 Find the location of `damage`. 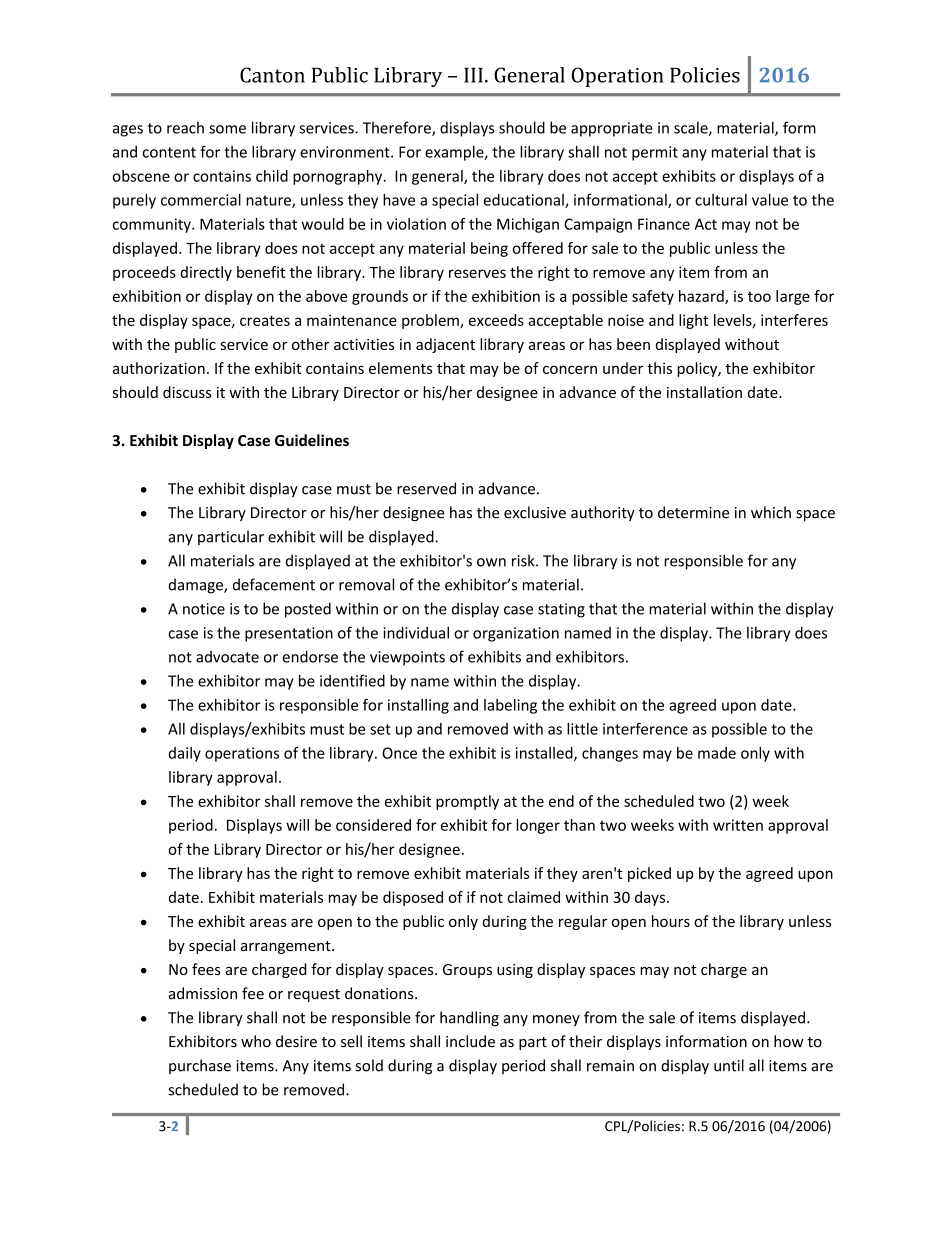

damage is located at coordinates (197, 586).
